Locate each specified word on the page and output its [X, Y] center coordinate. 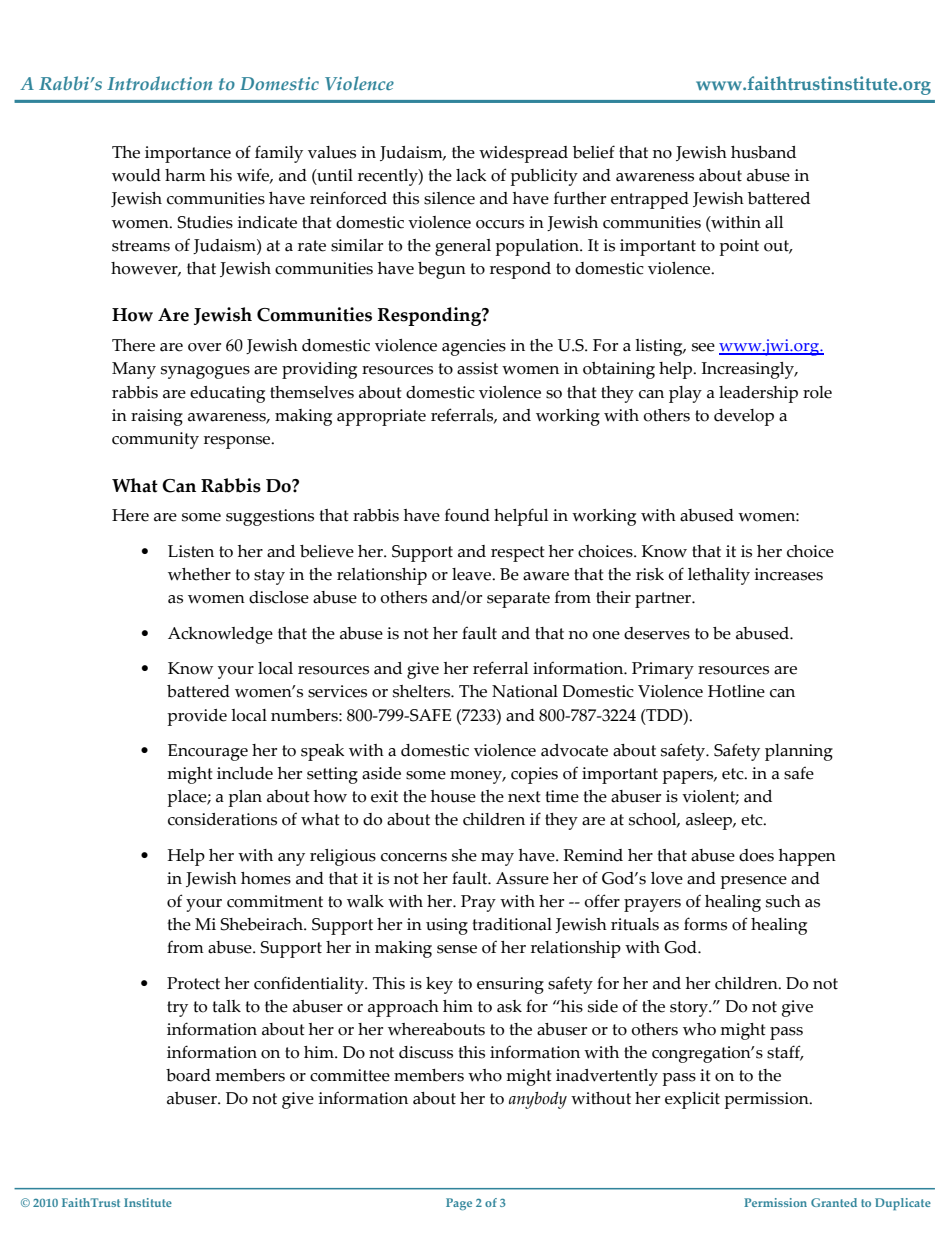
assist [477, 368]
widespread [523, 154]
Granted [834, 1202]
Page [459, 1204]
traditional [512, 924]
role [817, 392]
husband [763, 152]
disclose [279, 597]
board [188, 1075]
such [783, 901]
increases [789, 574]
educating [227, 394]
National [525, 691]
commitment [275, 901]
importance [188, 154]
